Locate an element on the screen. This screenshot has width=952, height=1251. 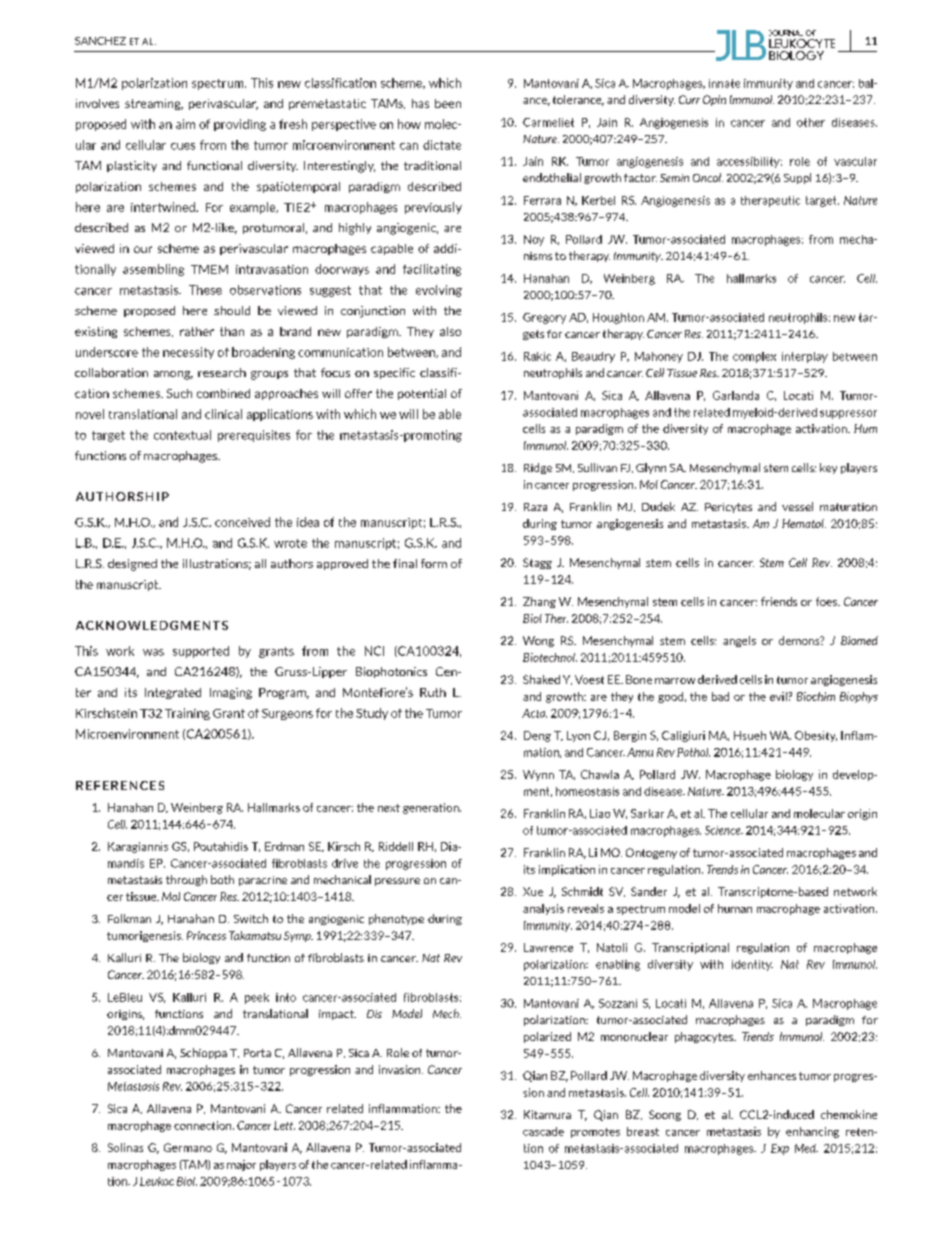
Xue is located at coordinates (533, 891).
